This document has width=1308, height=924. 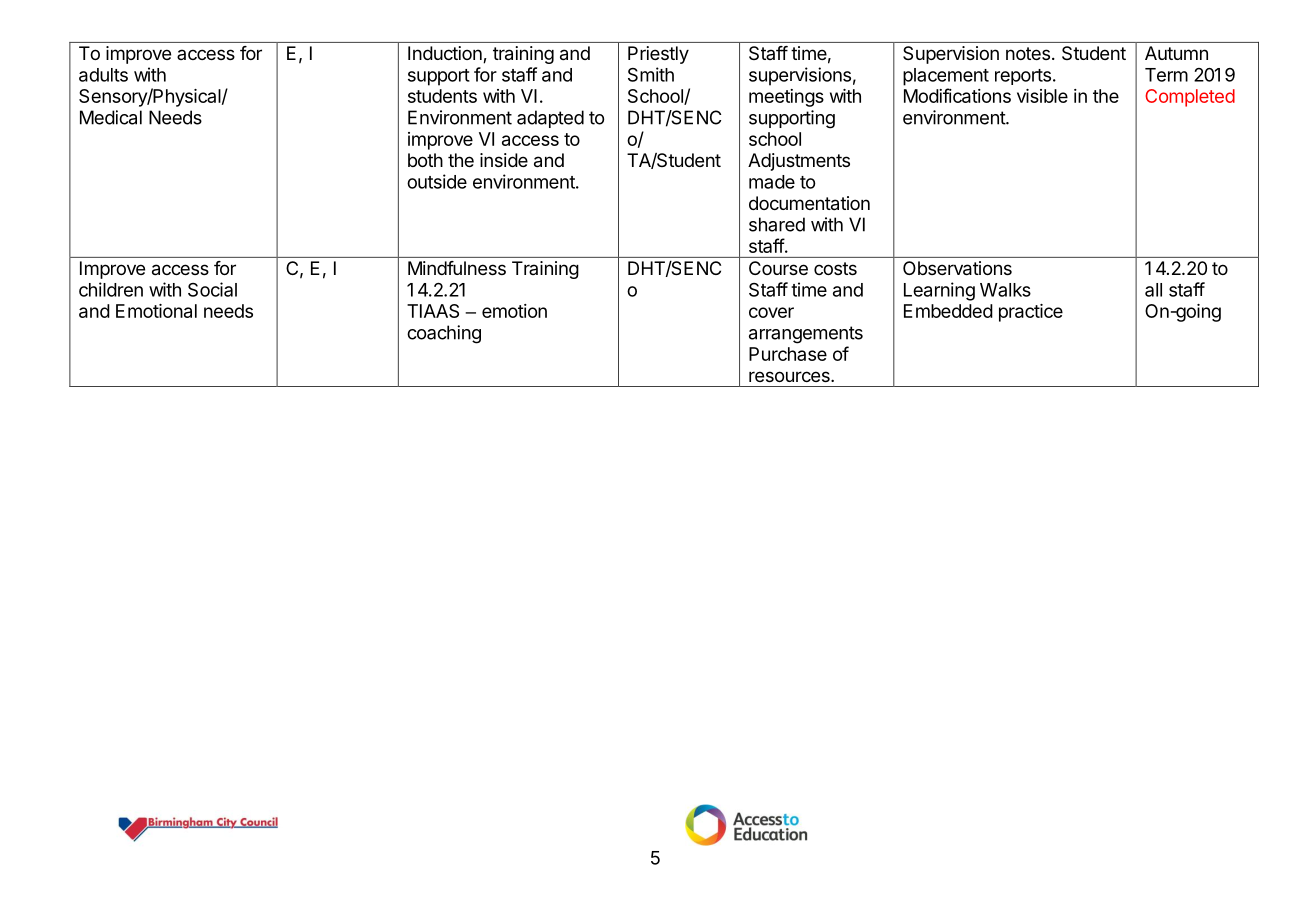 What do you see at coordinates (1005, 290) in the document?
I see `Walks` at bounding box center [1005, 290].
